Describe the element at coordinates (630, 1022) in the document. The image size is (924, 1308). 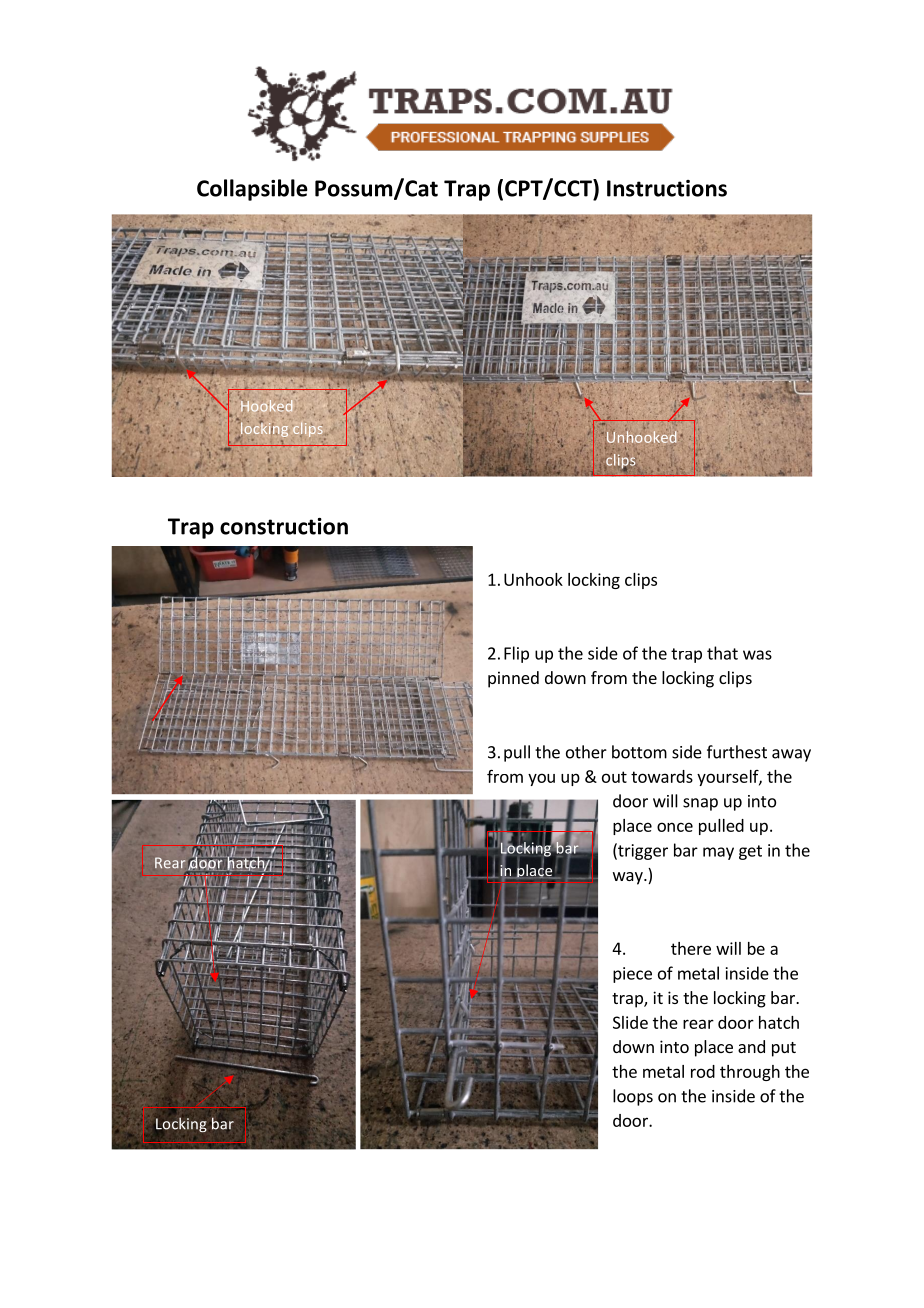
I see `Slide` at that location.
